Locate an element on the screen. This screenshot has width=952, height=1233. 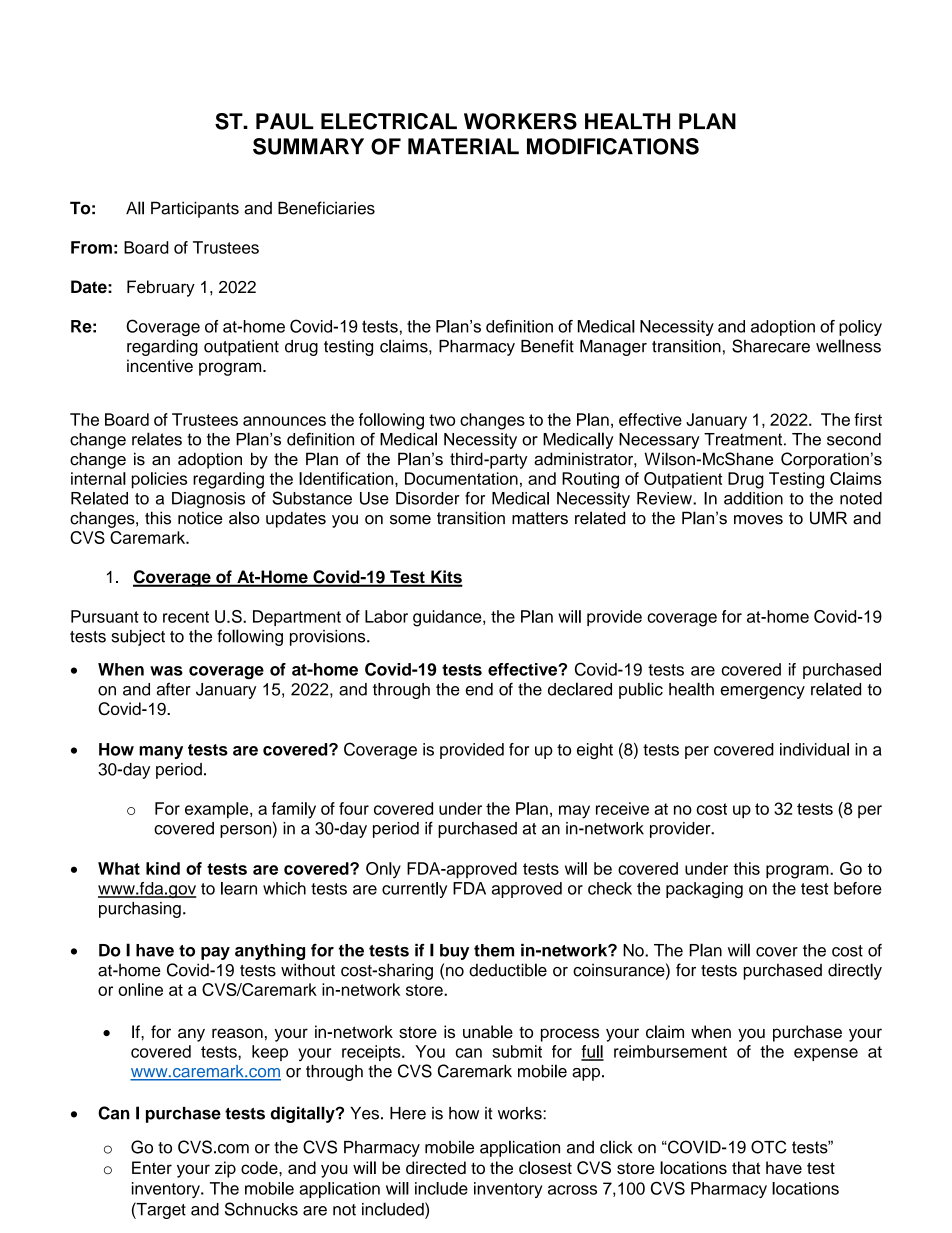
individual is located at coordinates (814, 749).
